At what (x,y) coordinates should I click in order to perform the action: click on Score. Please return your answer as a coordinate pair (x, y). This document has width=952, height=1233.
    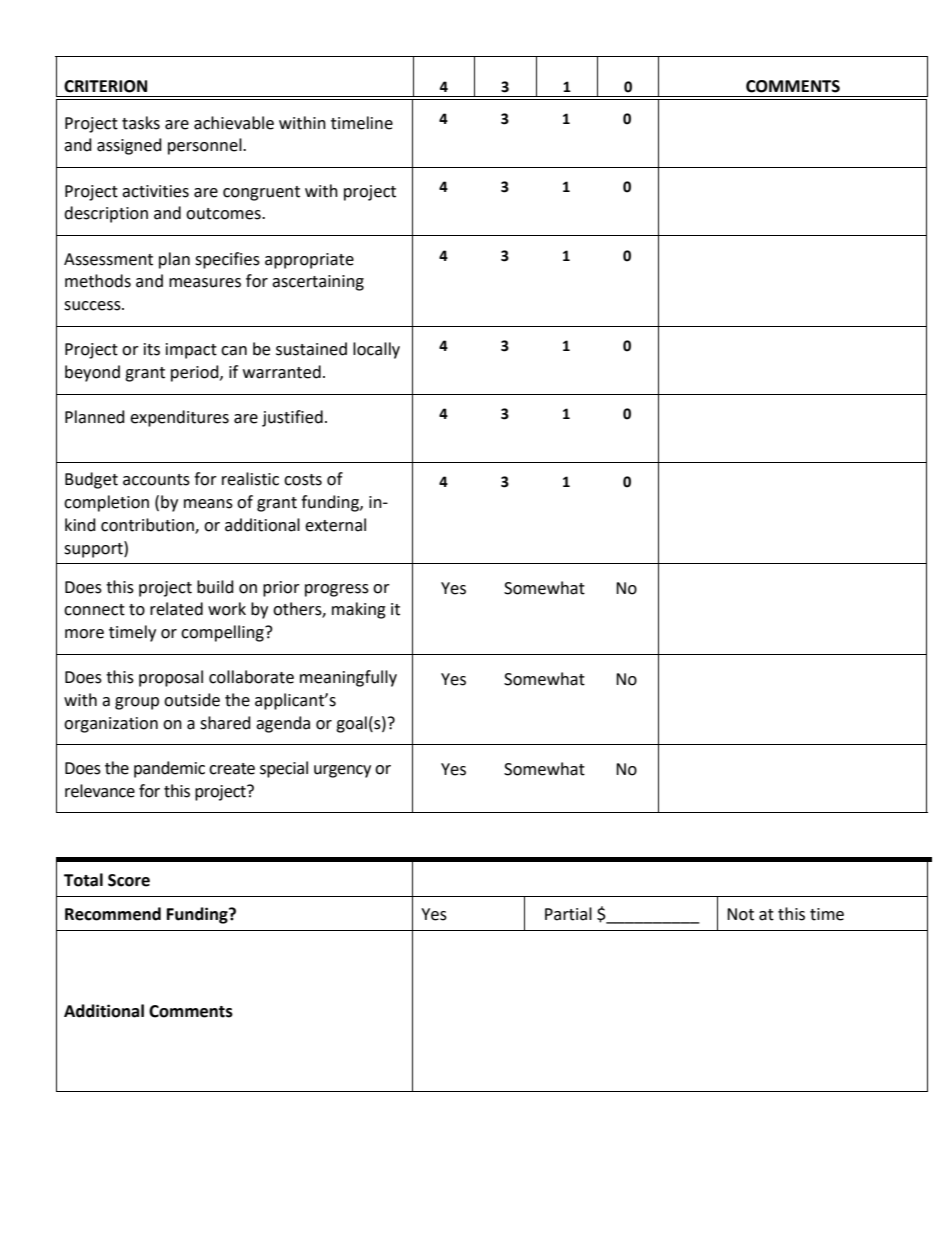
    Looking at the image, I should click on (129, 880).
